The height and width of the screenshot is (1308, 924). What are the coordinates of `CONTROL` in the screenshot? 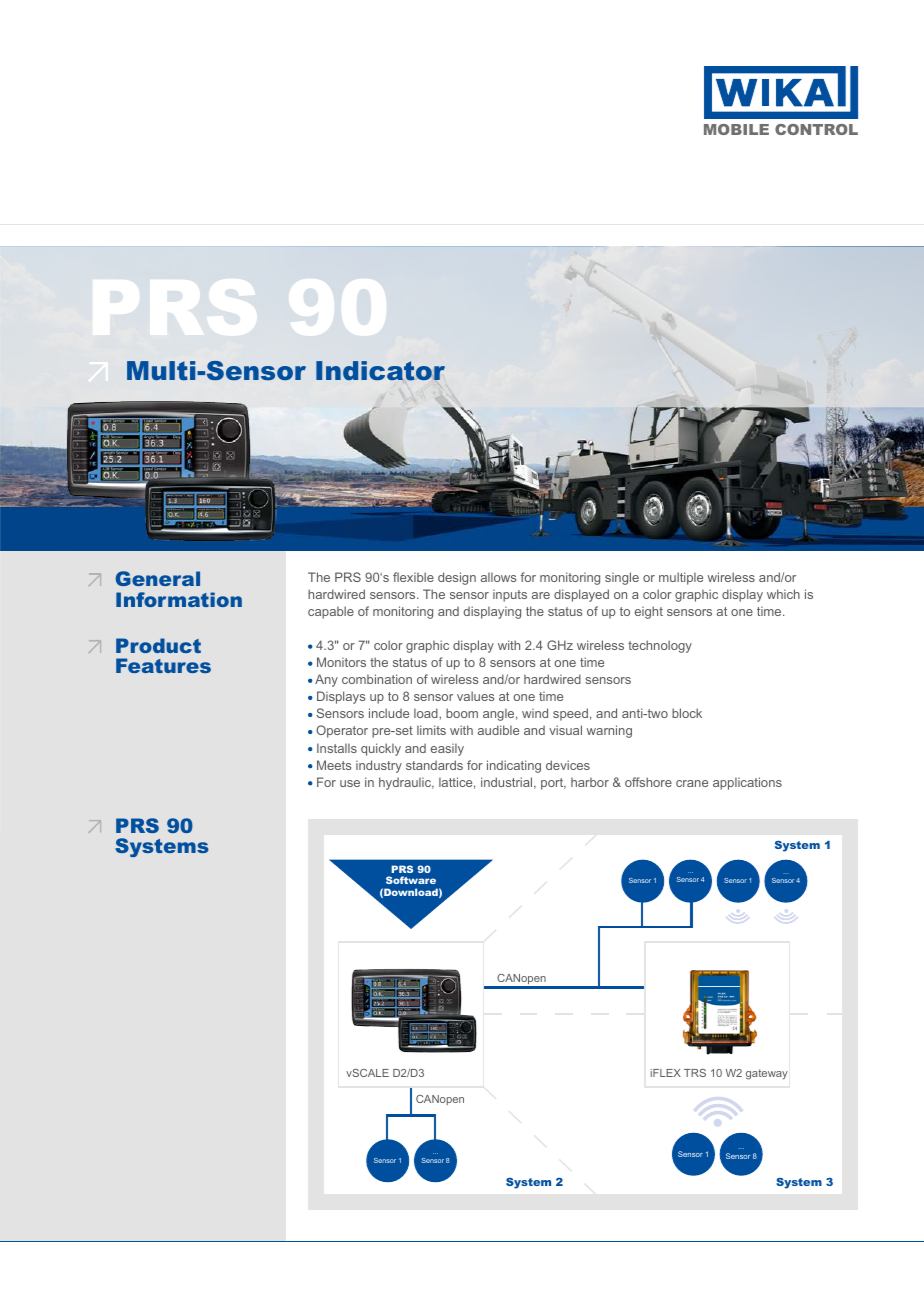 It's located at (816, 129).
